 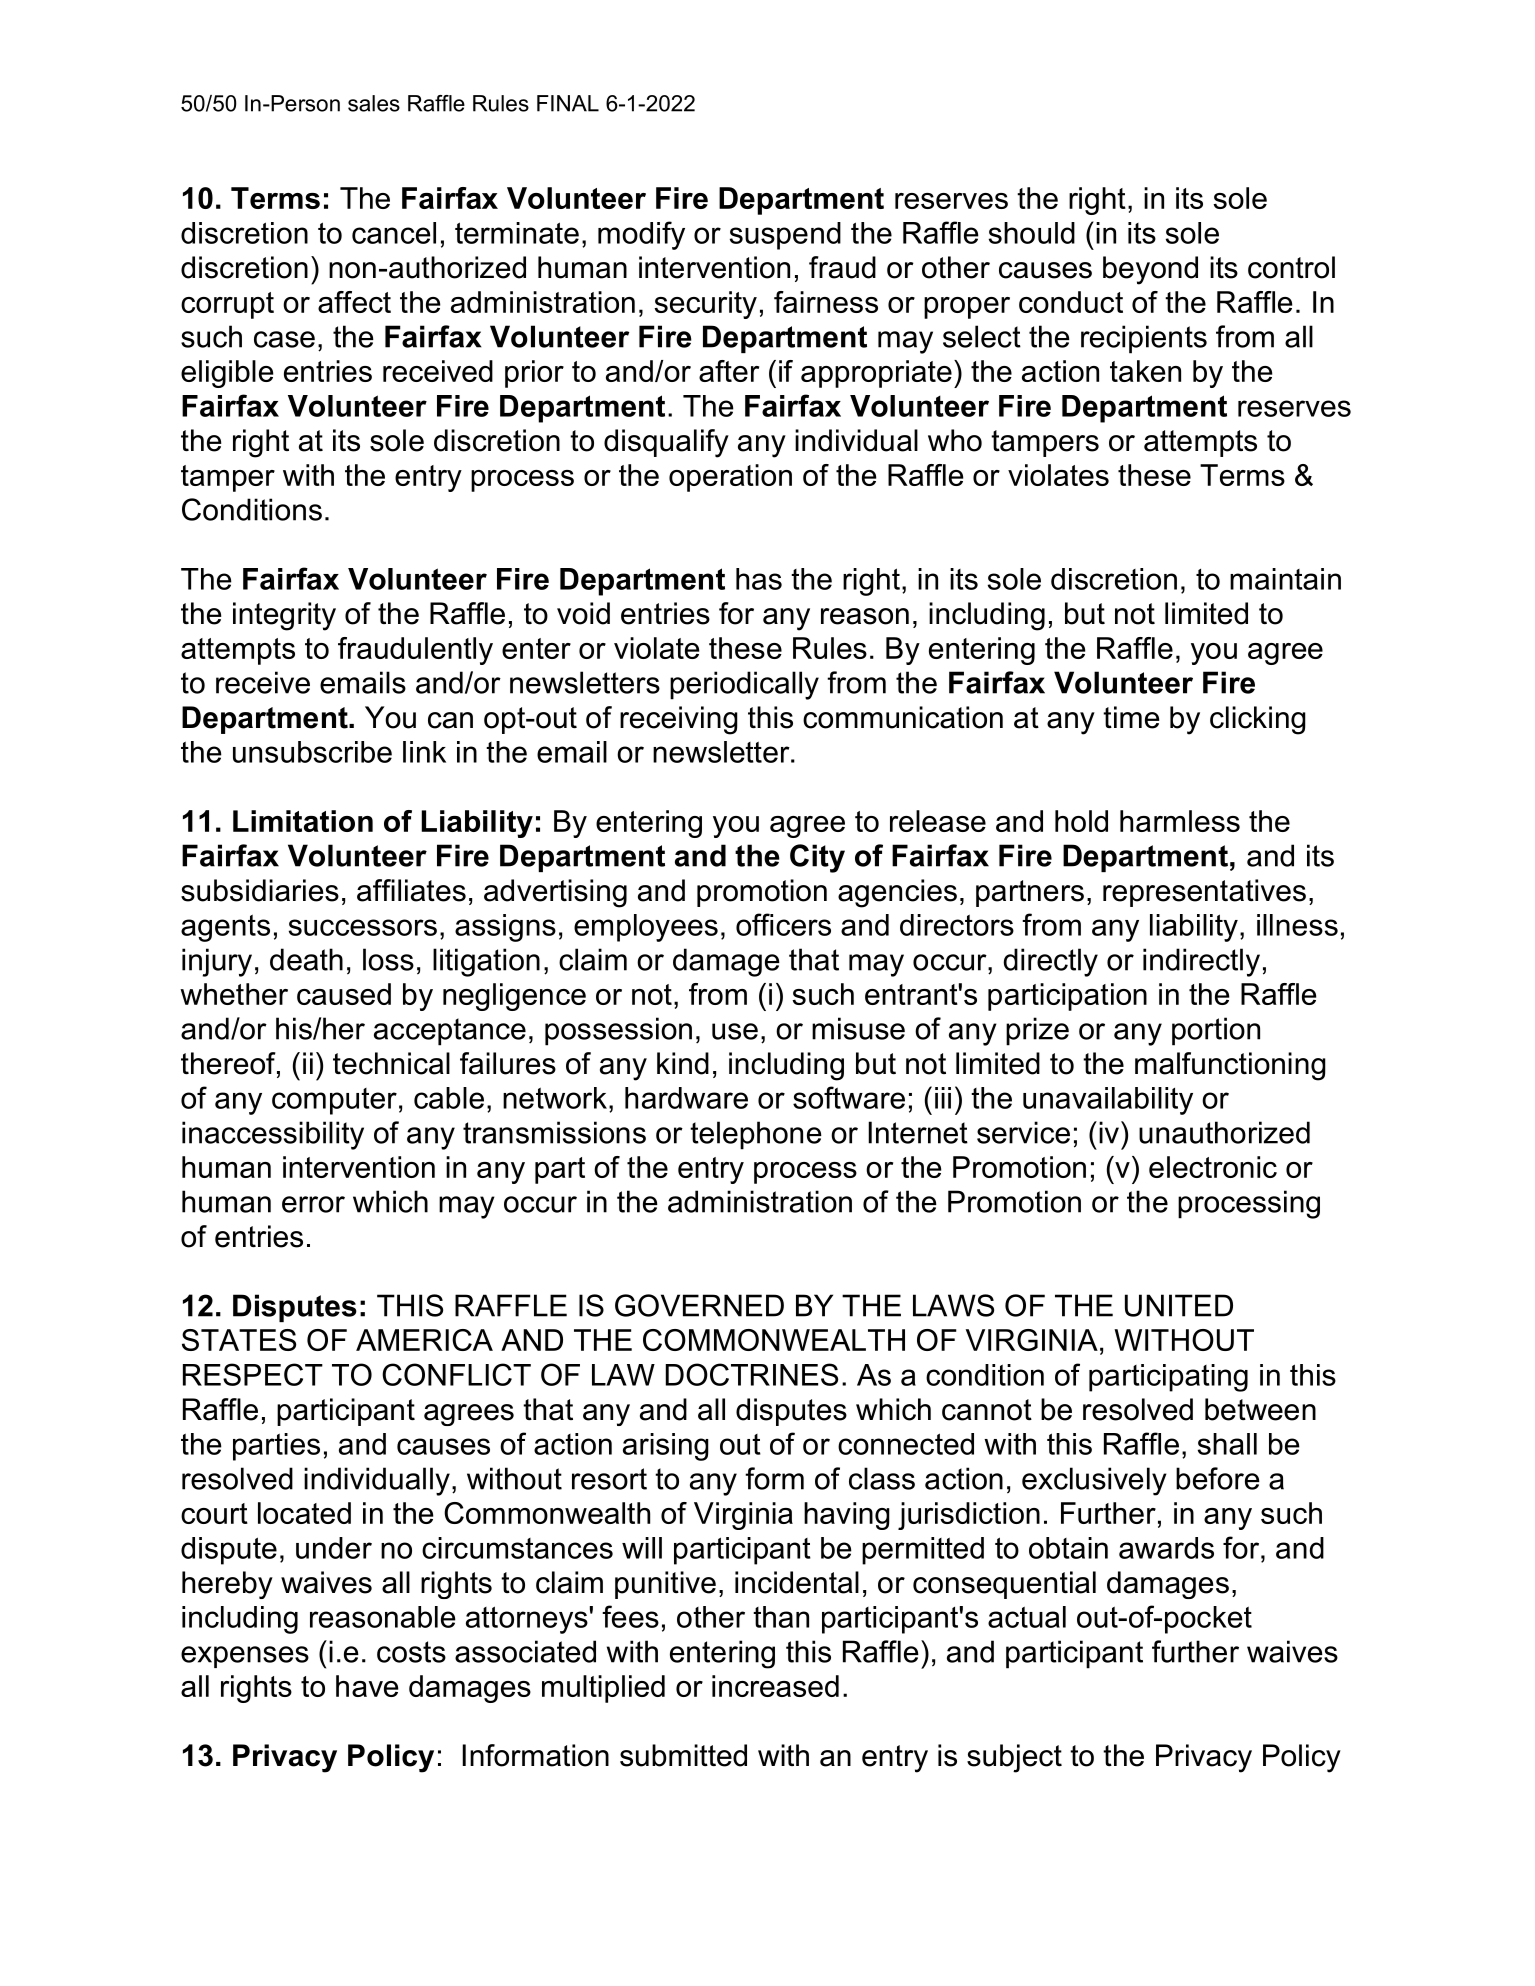 What do you see at coordinates (1179, 1305) in the image?
I see `UNITED` at bounding box center [1179, 1305].
